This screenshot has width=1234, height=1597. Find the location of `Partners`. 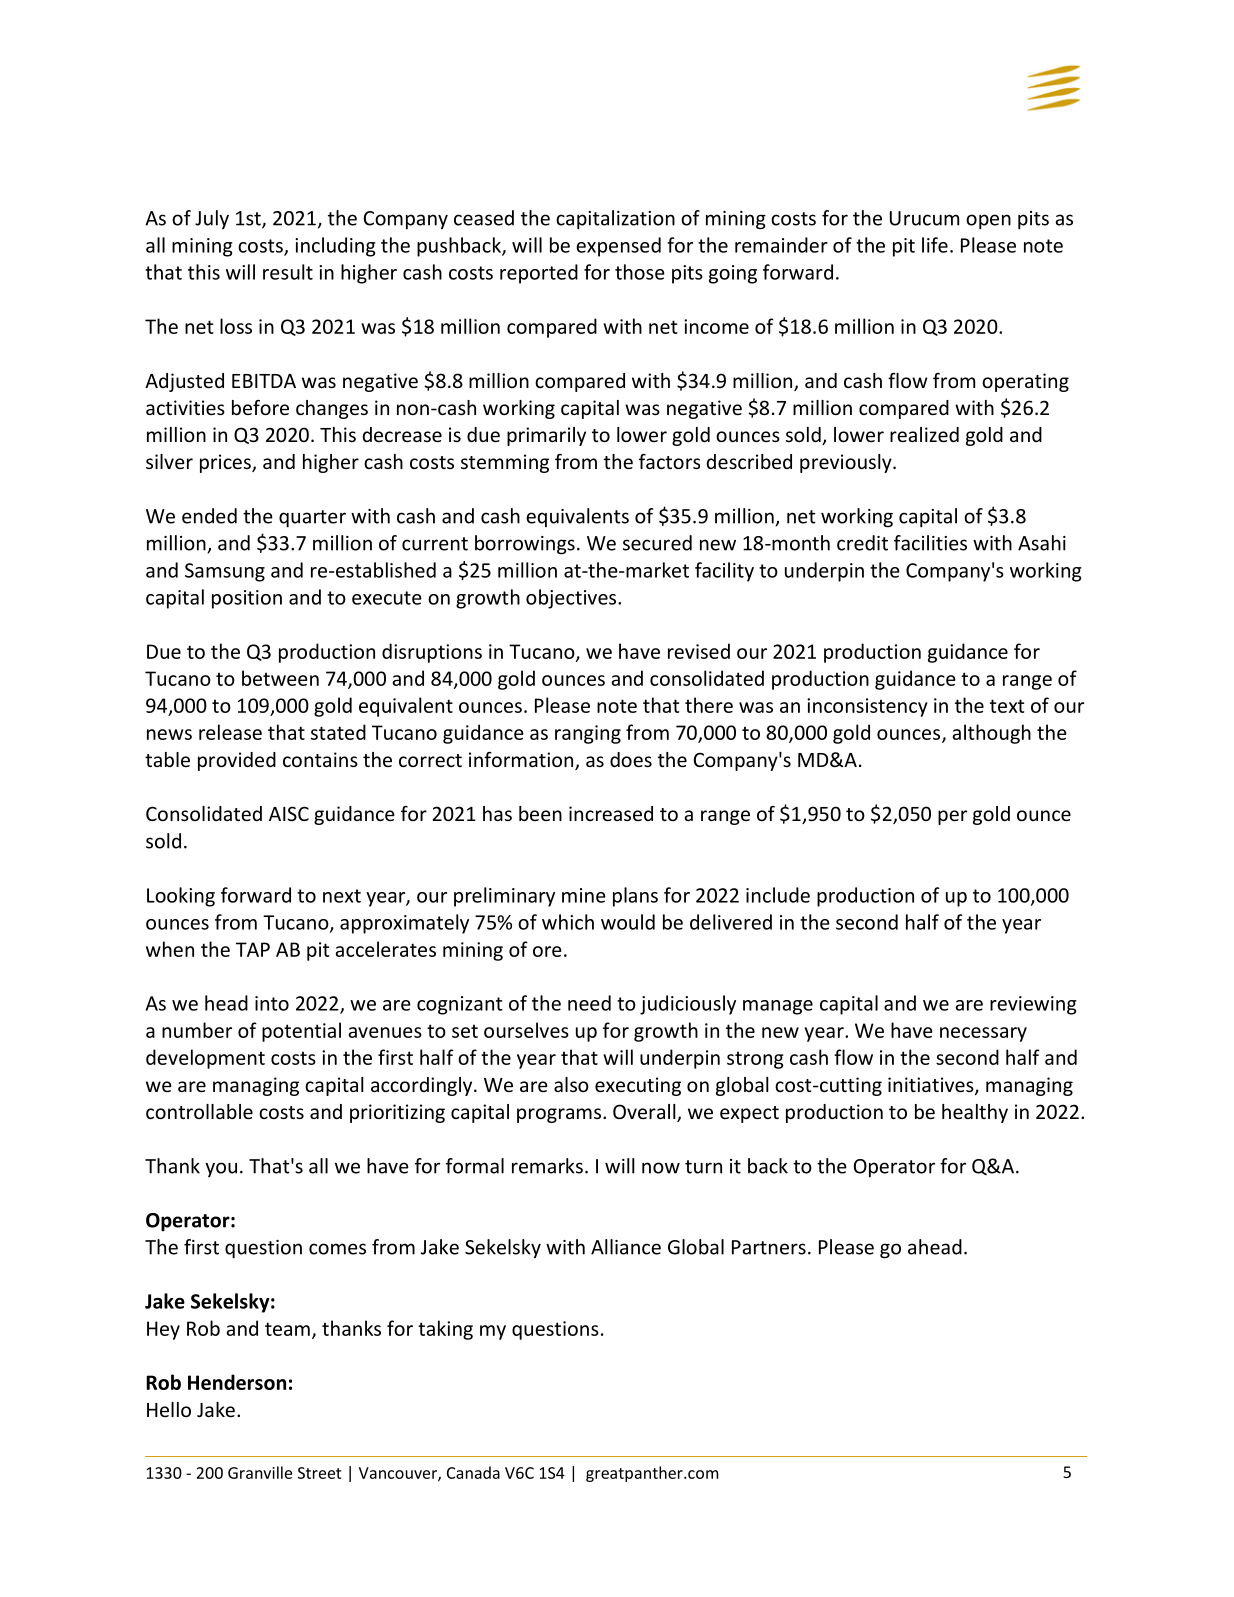

Partners is located at coordinates (769, 1247).
